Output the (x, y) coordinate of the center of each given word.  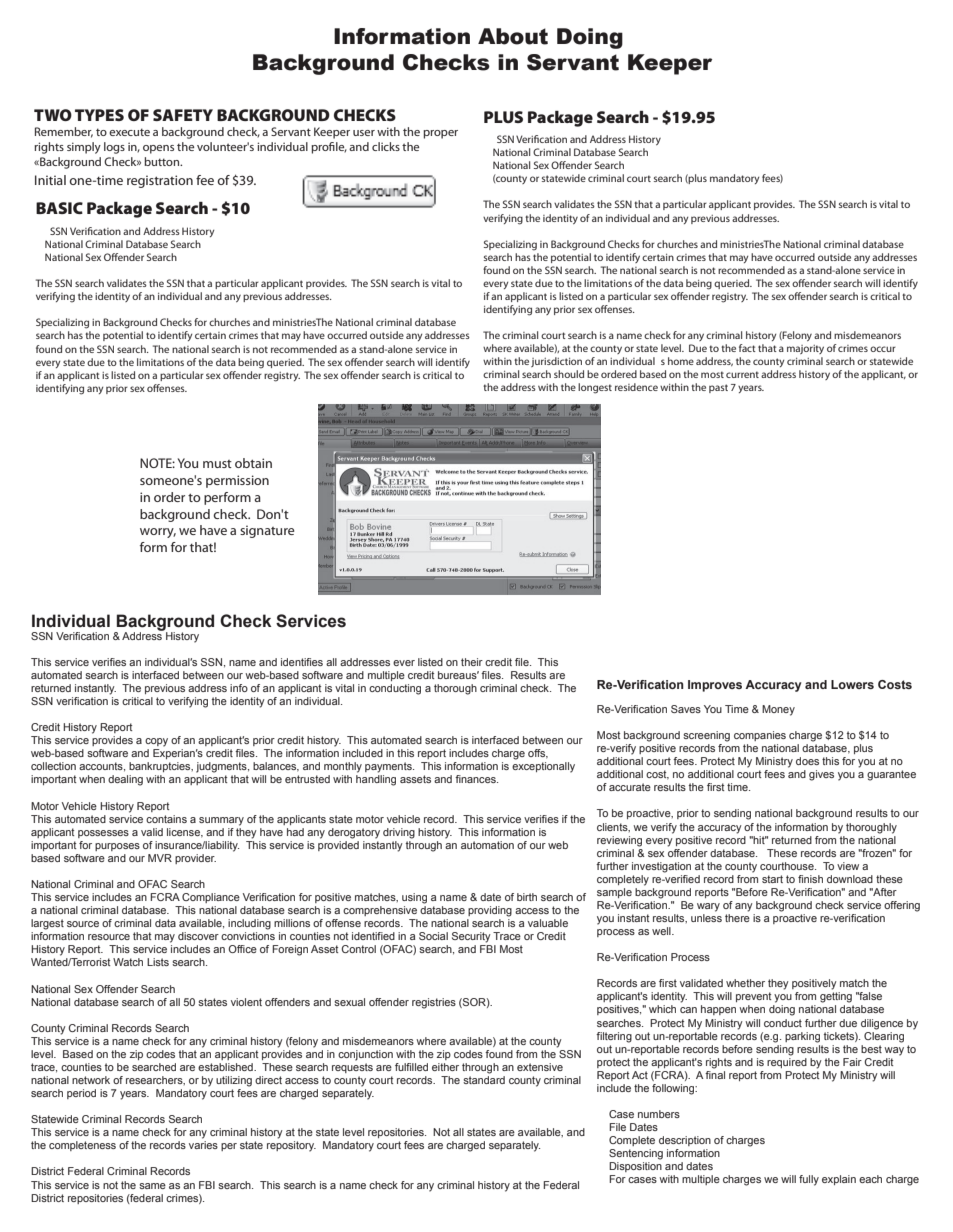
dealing (125, 780)
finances (476, 779)
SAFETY (183, 115)
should (569, 374)
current (742, 374)
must (217, 464)
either (445, 1067)
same (152, 1186)
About (513, 36)
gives (821, 775)
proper (440, 134)
